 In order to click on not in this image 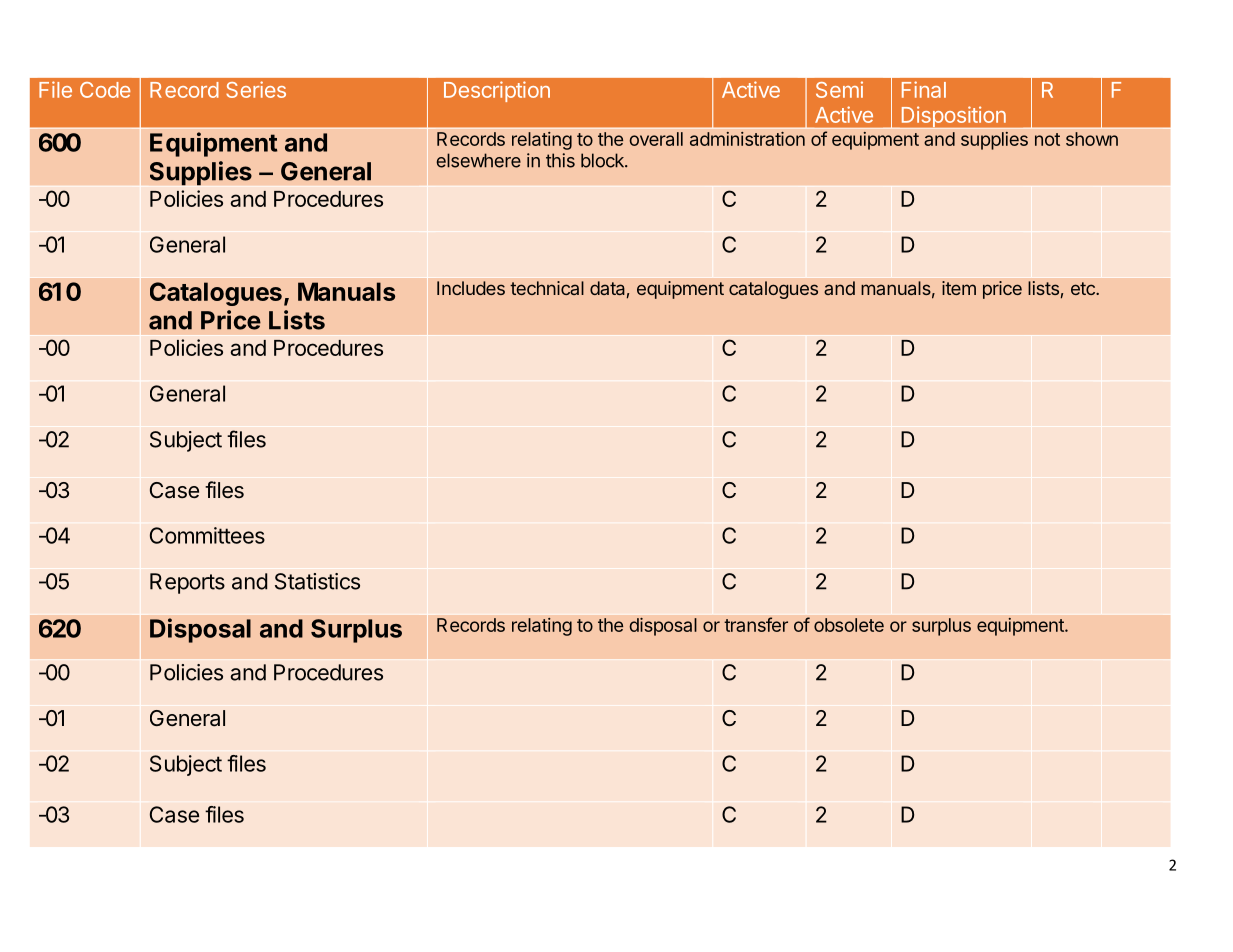, I will do `click(1047, 139)`.
